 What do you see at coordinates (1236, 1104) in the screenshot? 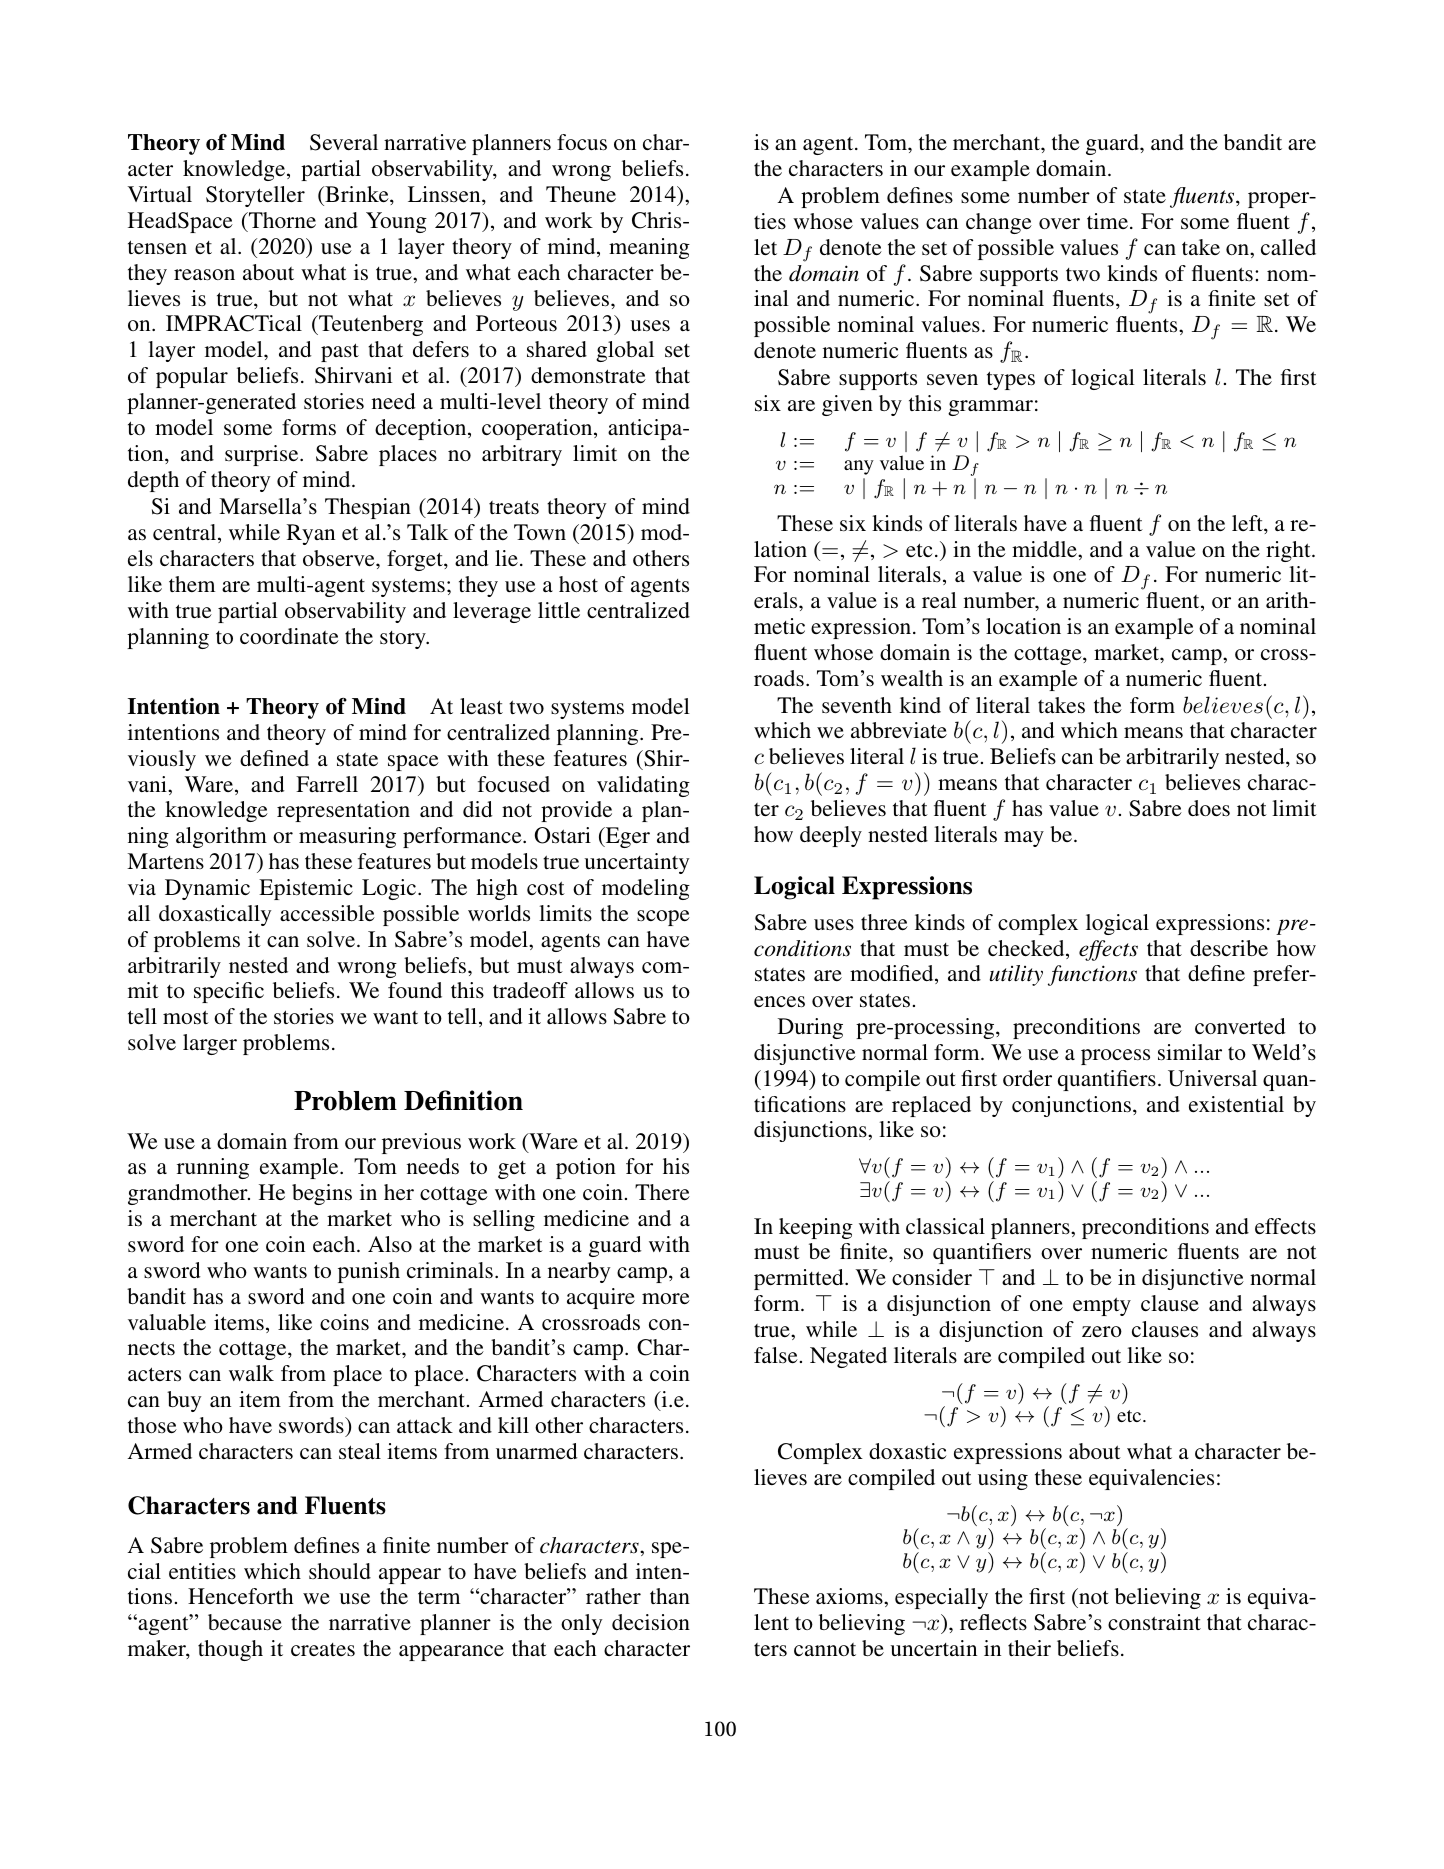
I see `existential` at bounding box center [1236, 1104].
